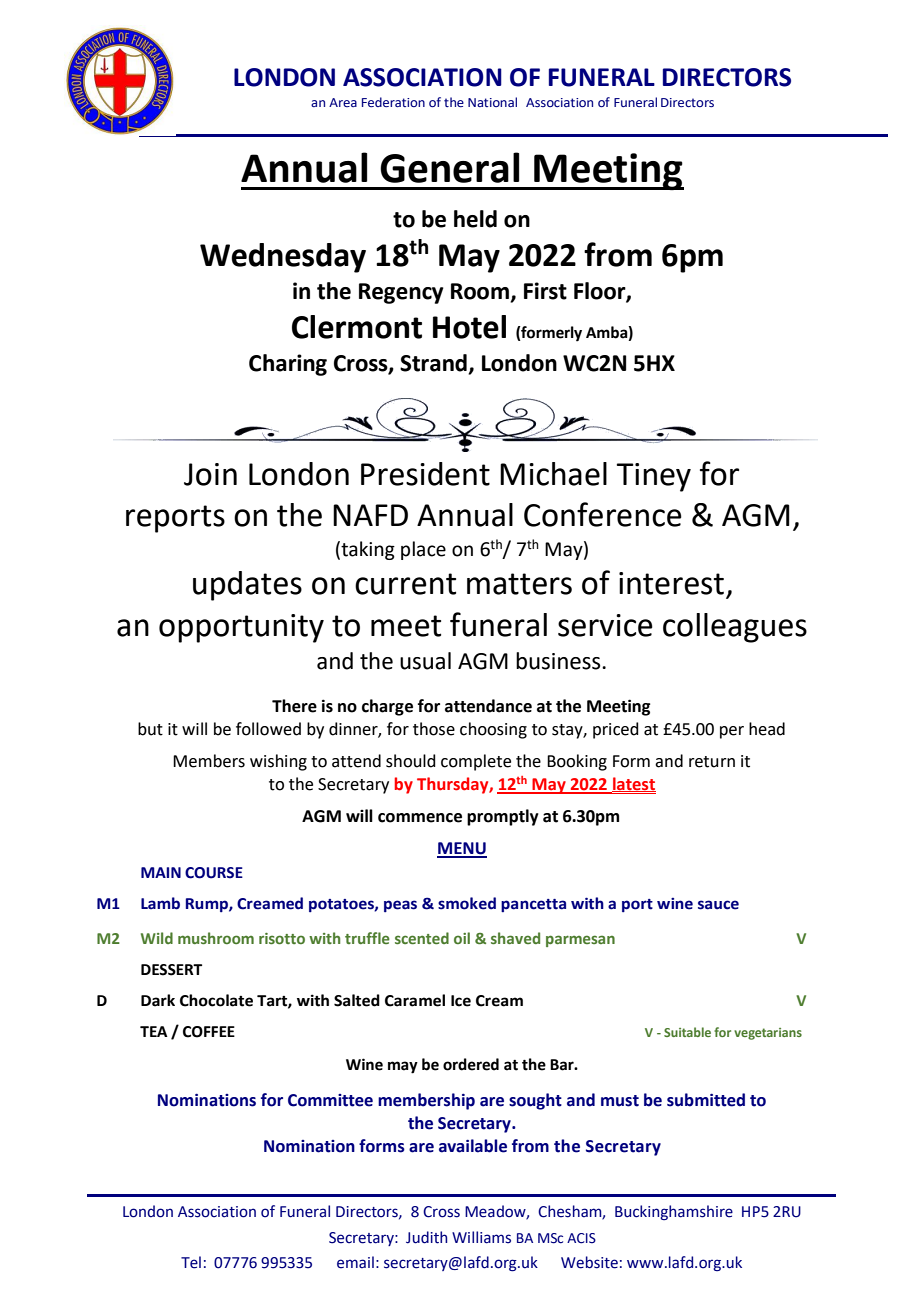 This screenshot has width=924, height=1308. I want to click on followed, so click(268, 729).
